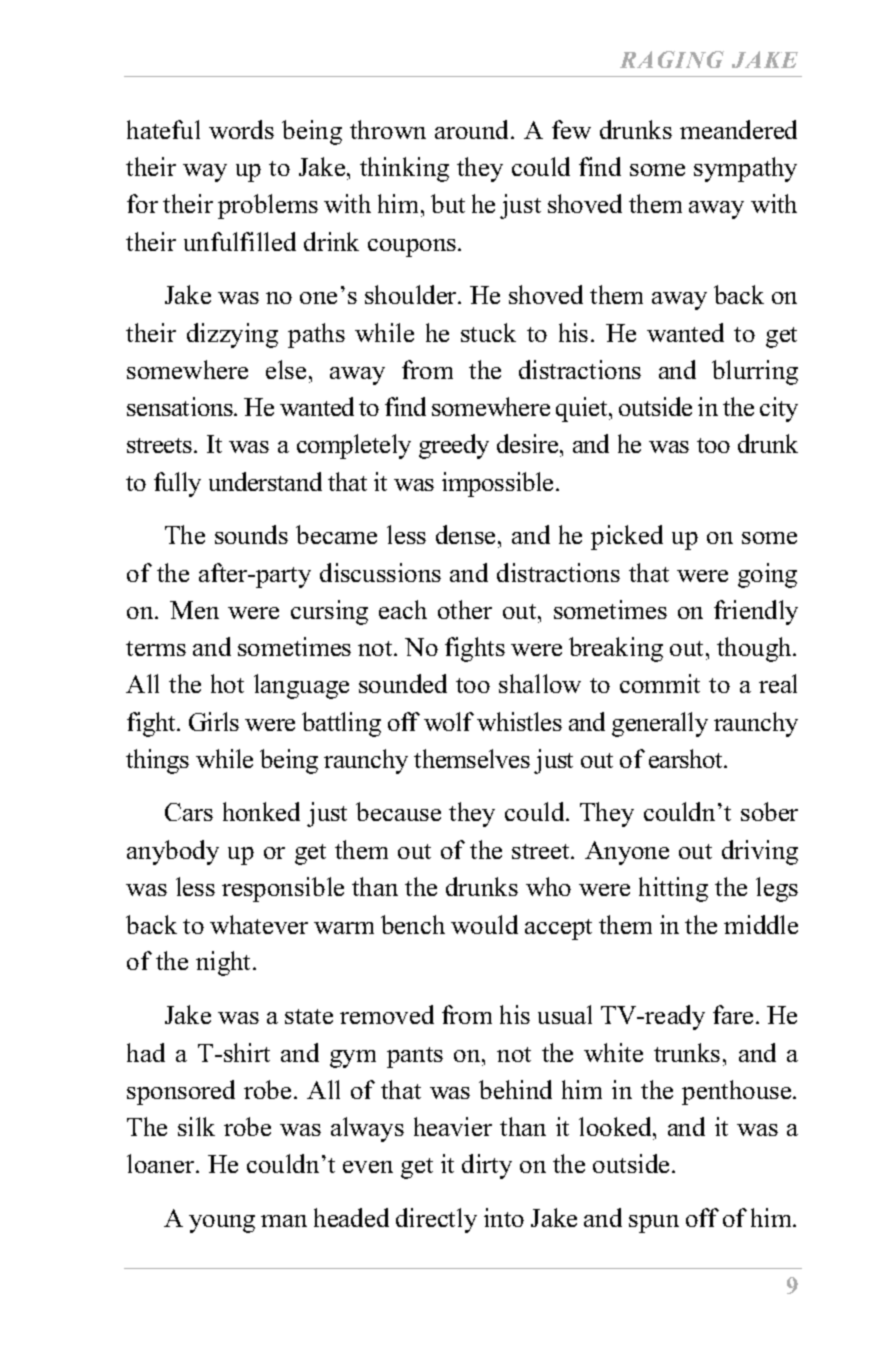  Describe the element at coordinates (672, 59) in the page. I see `RAGING` at that location.
